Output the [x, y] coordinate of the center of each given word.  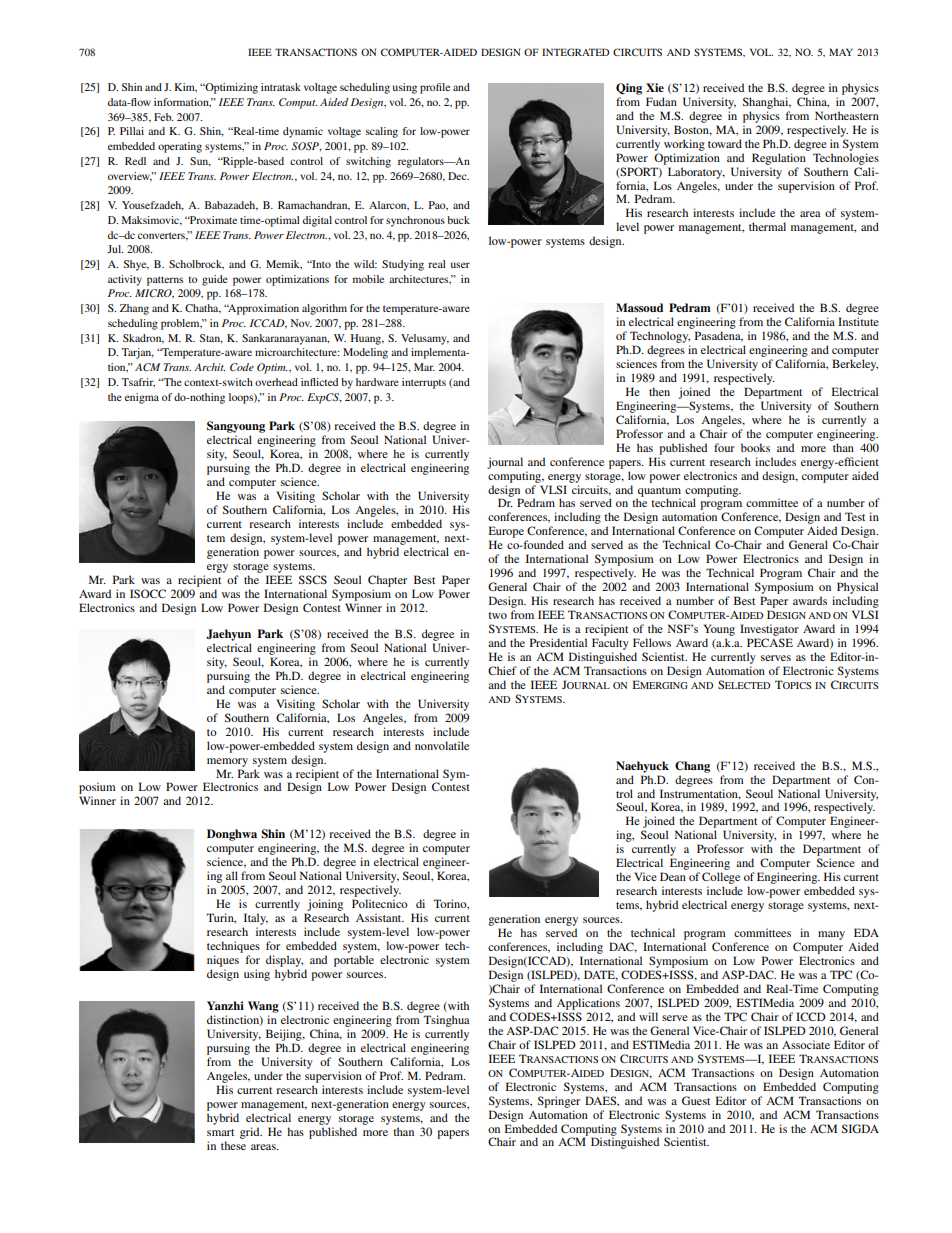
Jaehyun [228, 635]
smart [220, 1132]
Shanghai [767, 103]
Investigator [769, 630]
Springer [559, 1102]
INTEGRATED [576, 52]
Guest [696, 1100]
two [497, 615]
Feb [163, 117]
